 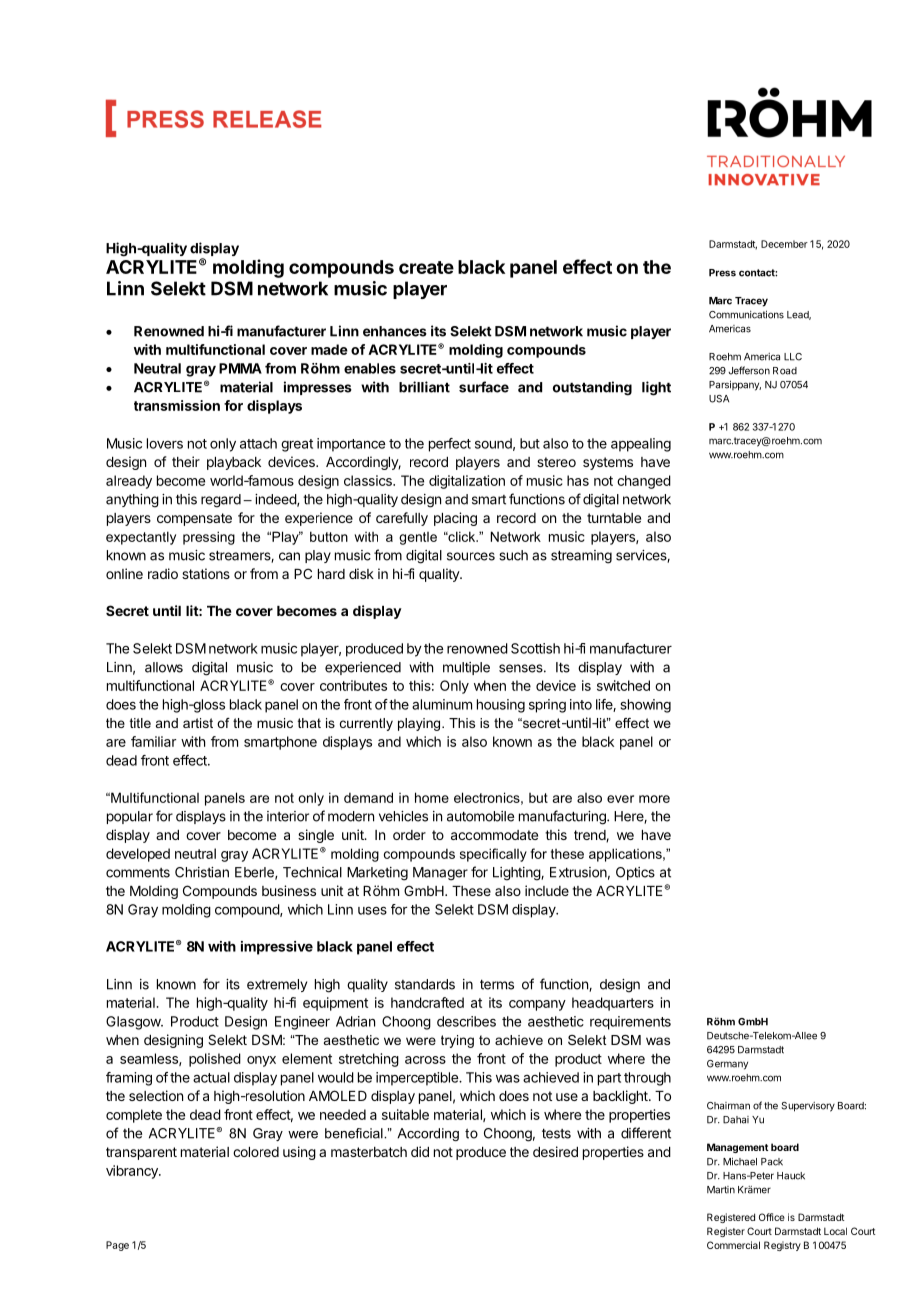 What do you see at coordinates (646, 706) in the screenshot?
I see `showing` at bounding box center [646, 706].
